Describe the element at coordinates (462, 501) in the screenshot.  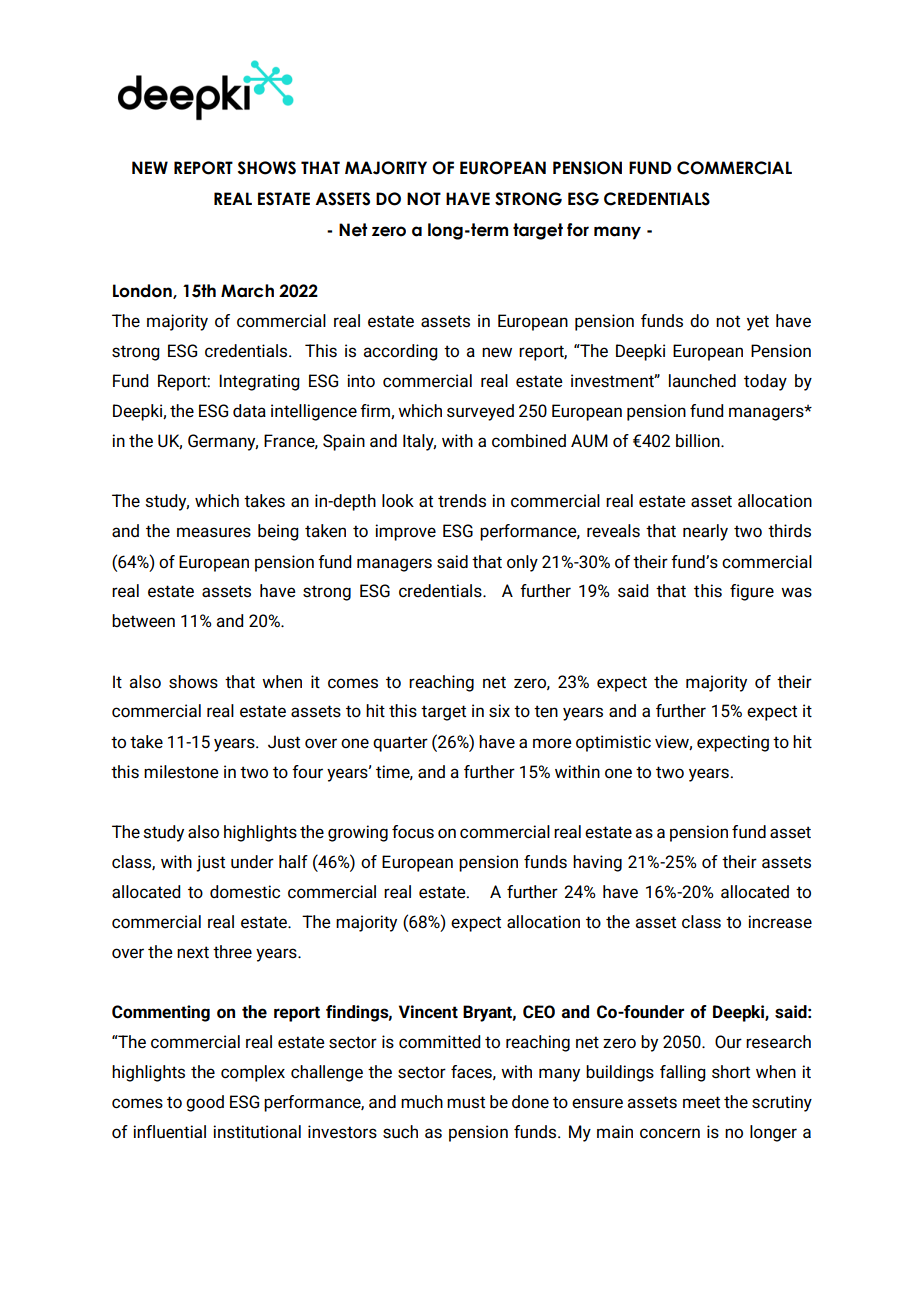
I see `trends` at that location.
